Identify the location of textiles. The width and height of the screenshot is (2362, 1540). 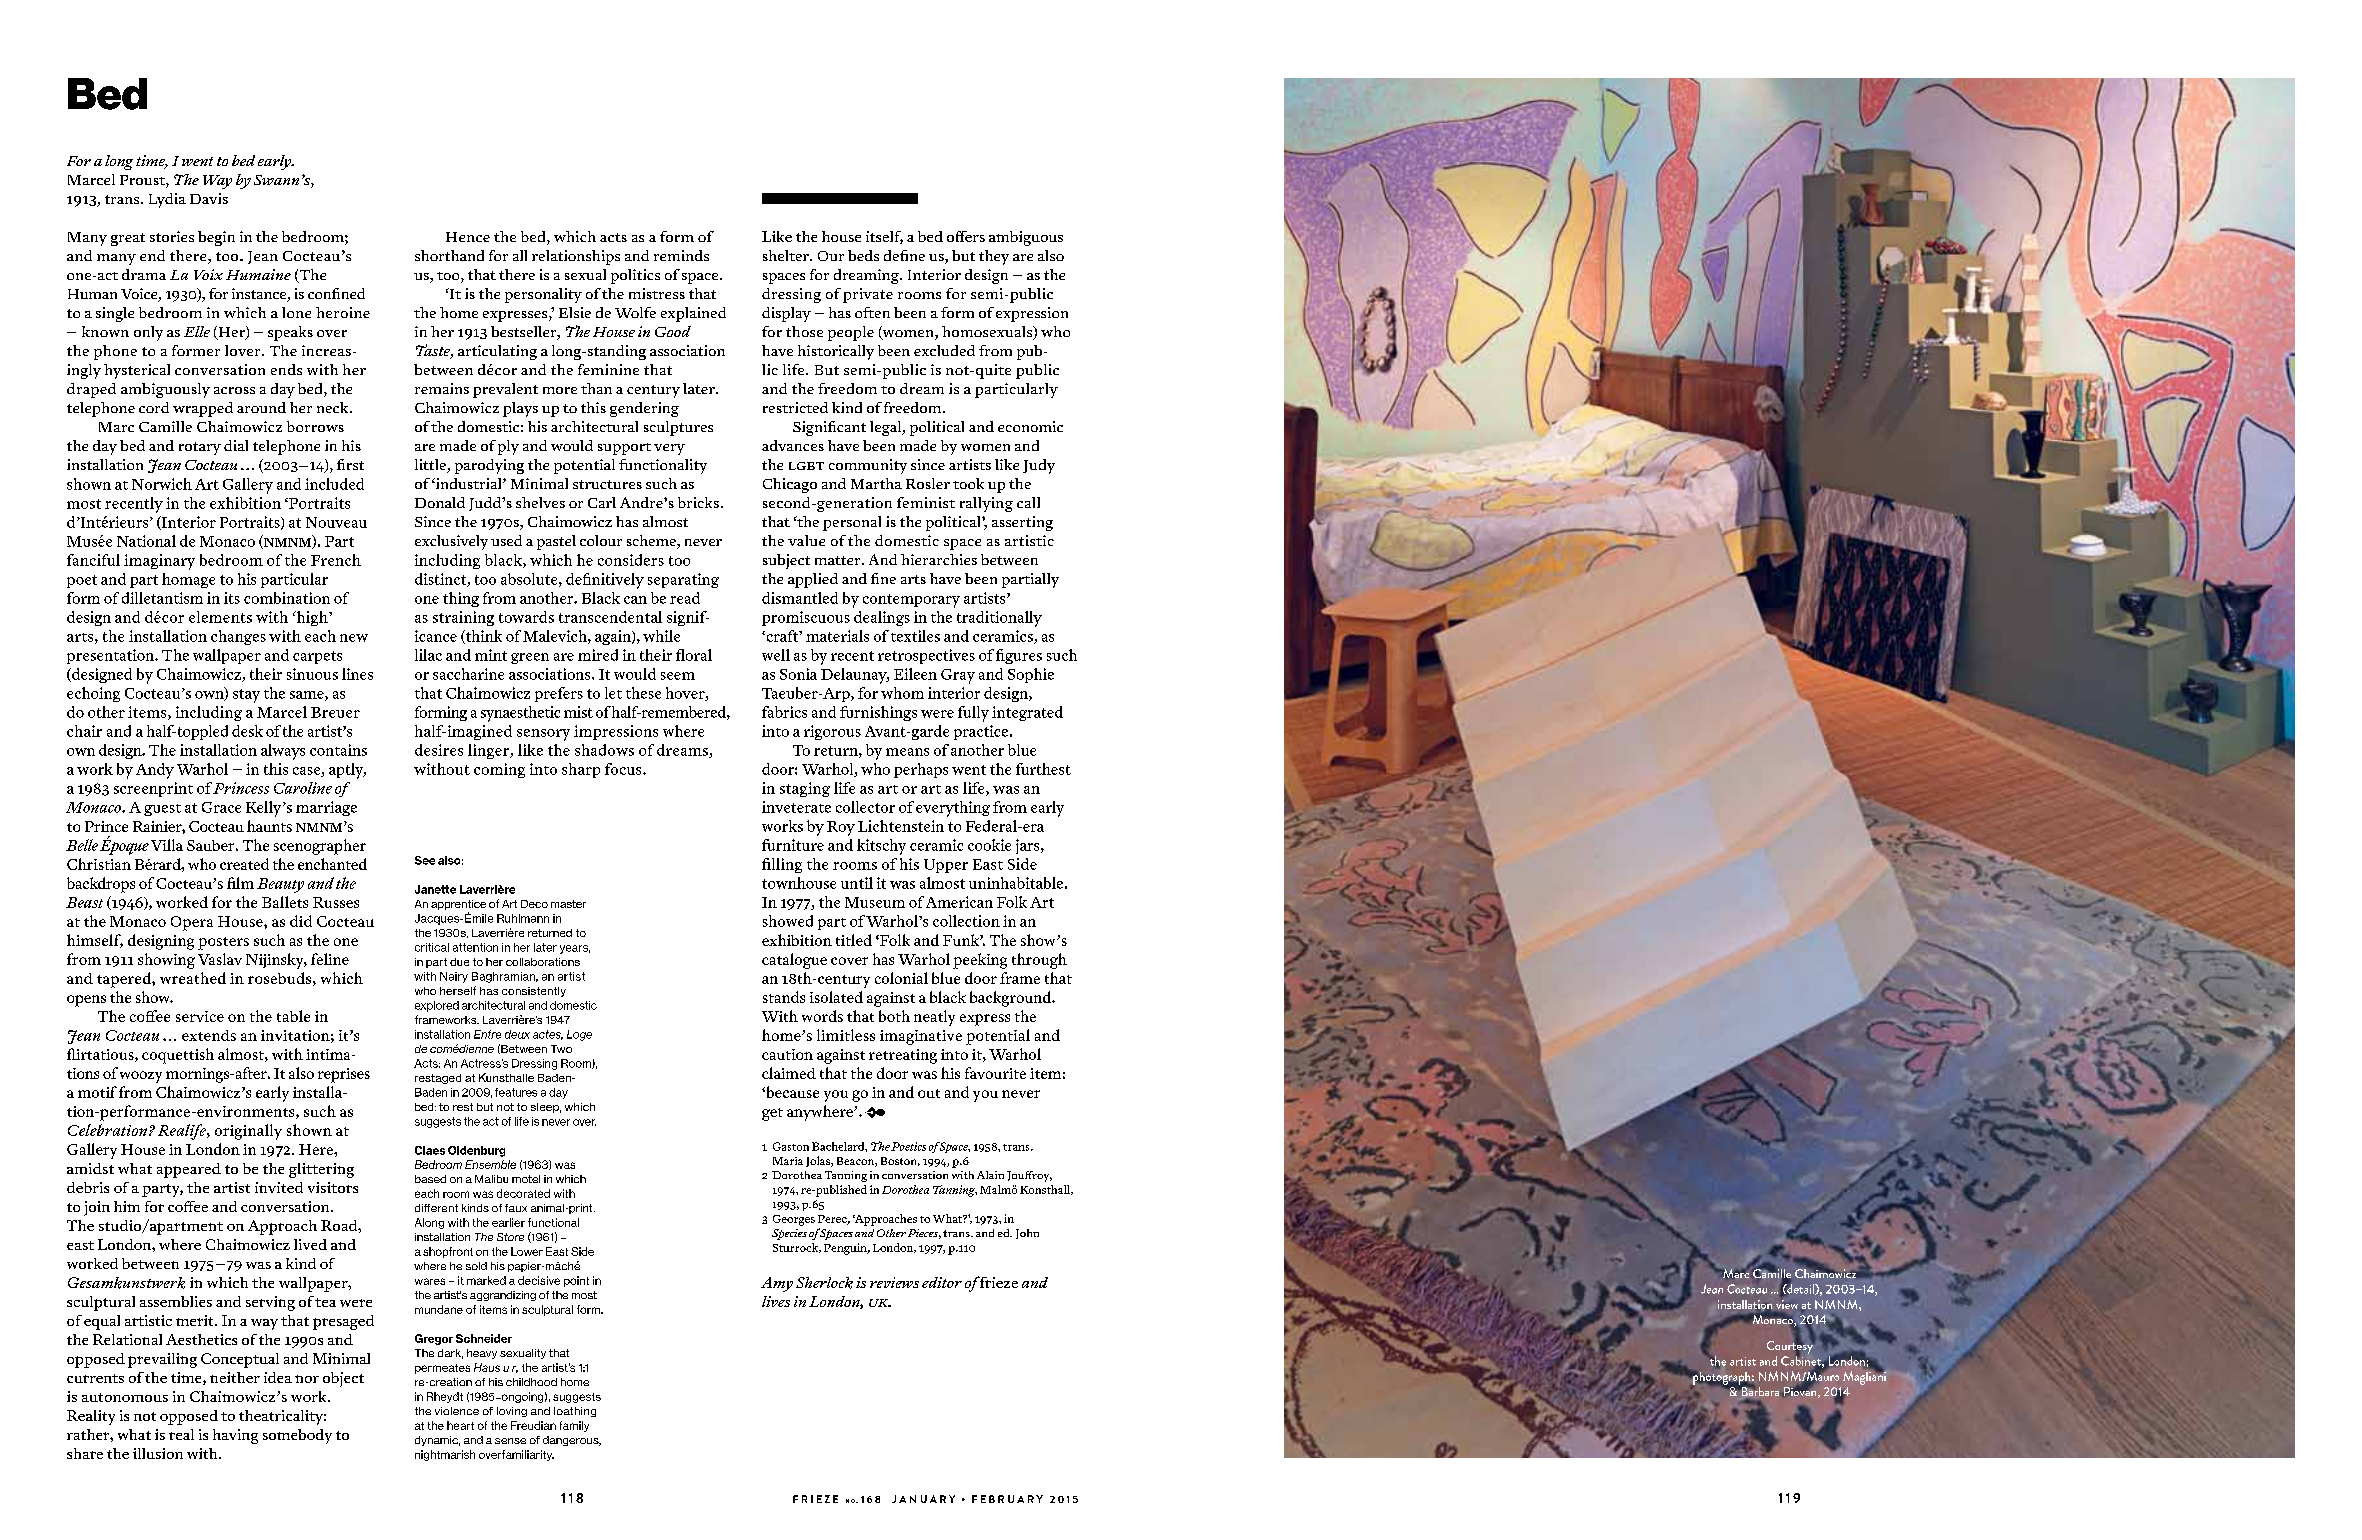
(915, 636).
